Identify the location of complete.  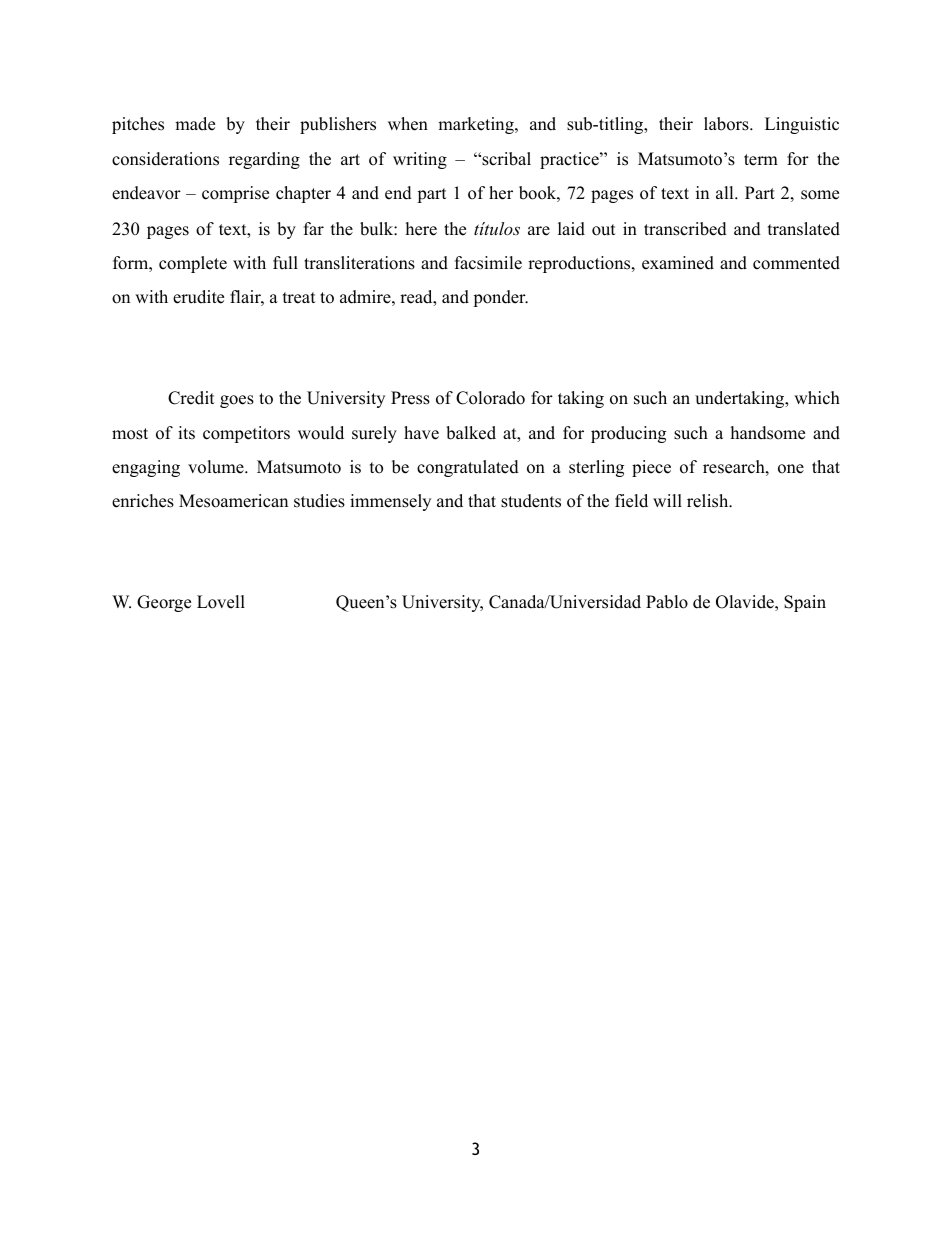
(193, 264).
